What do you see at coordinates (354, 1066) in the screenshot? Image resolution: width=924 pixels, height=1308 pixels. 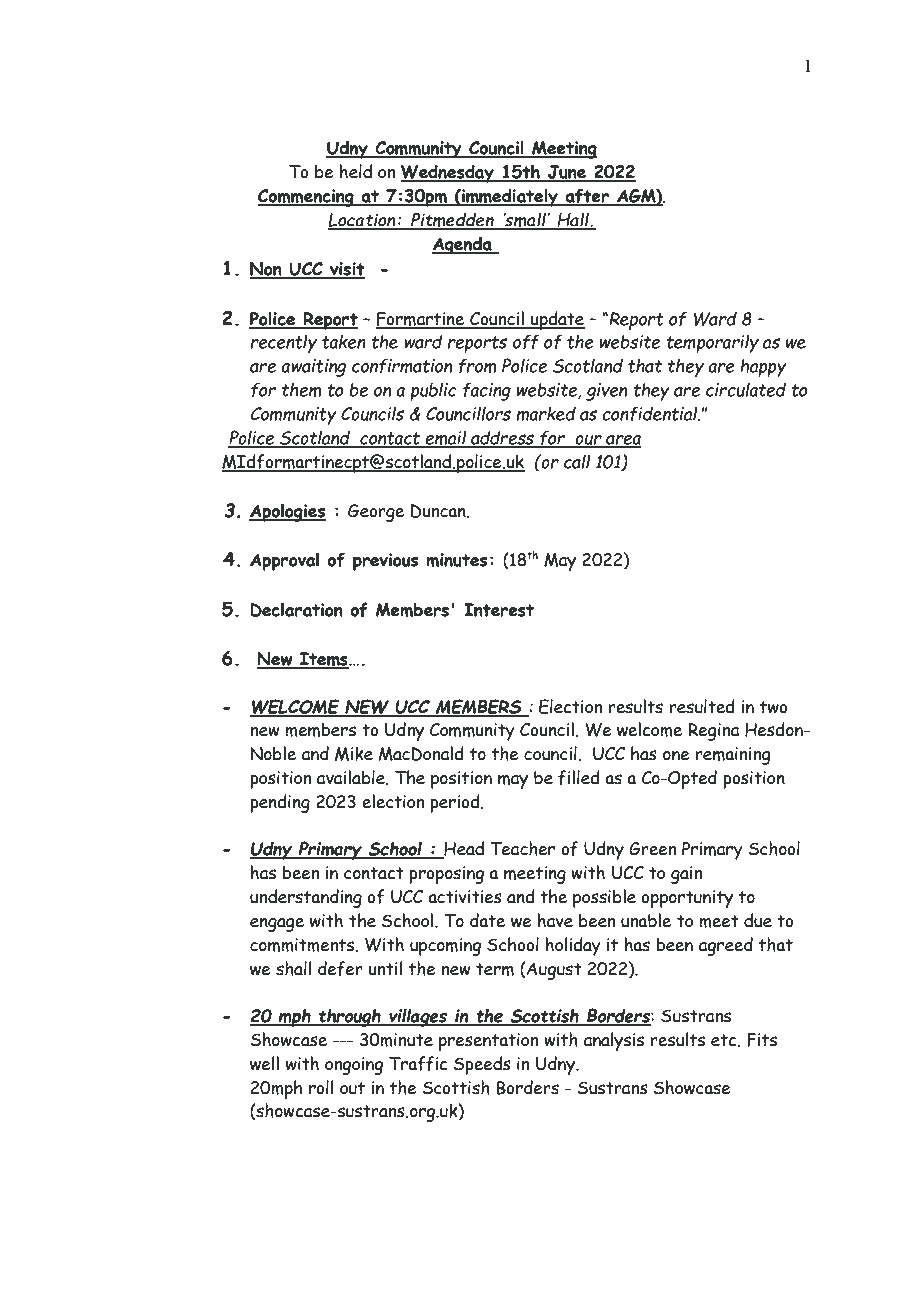 I see `ongoing` at bounding box center [354, 1066].
